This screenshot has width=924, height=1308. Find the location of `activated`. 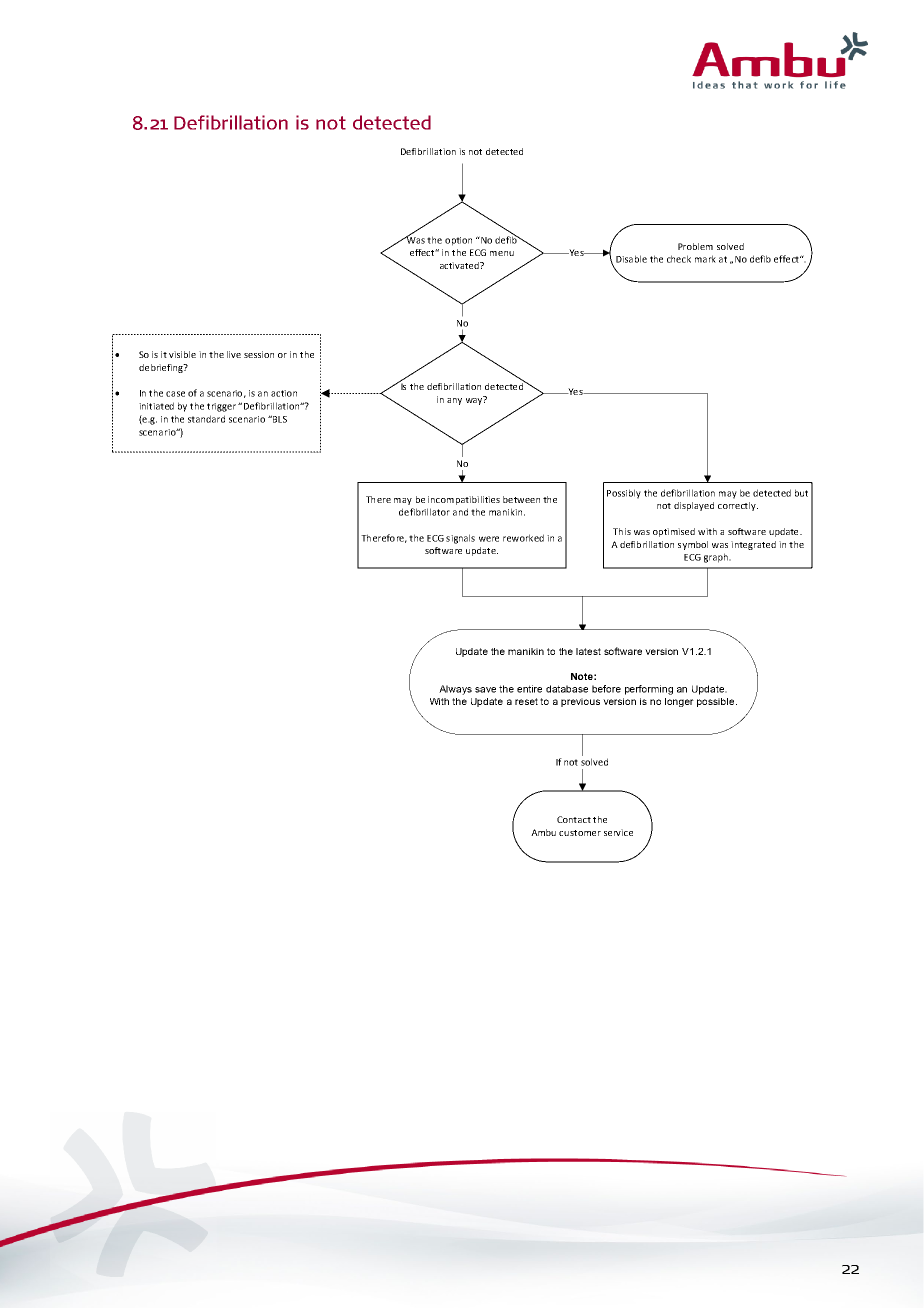

activated is located at coordinates (460, 265).
